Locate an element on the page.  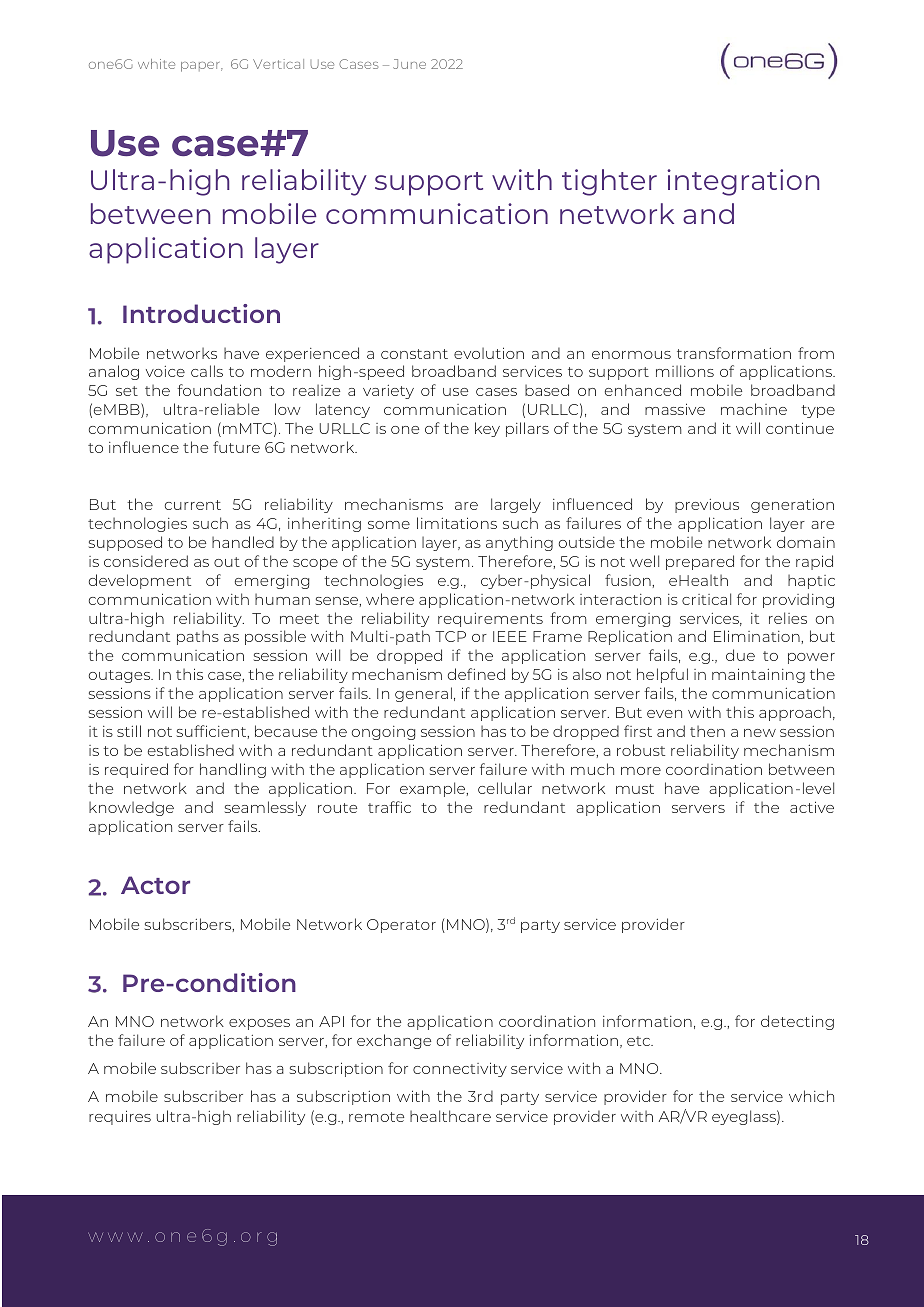
connectivity is located at coordinates (460, 1069).
